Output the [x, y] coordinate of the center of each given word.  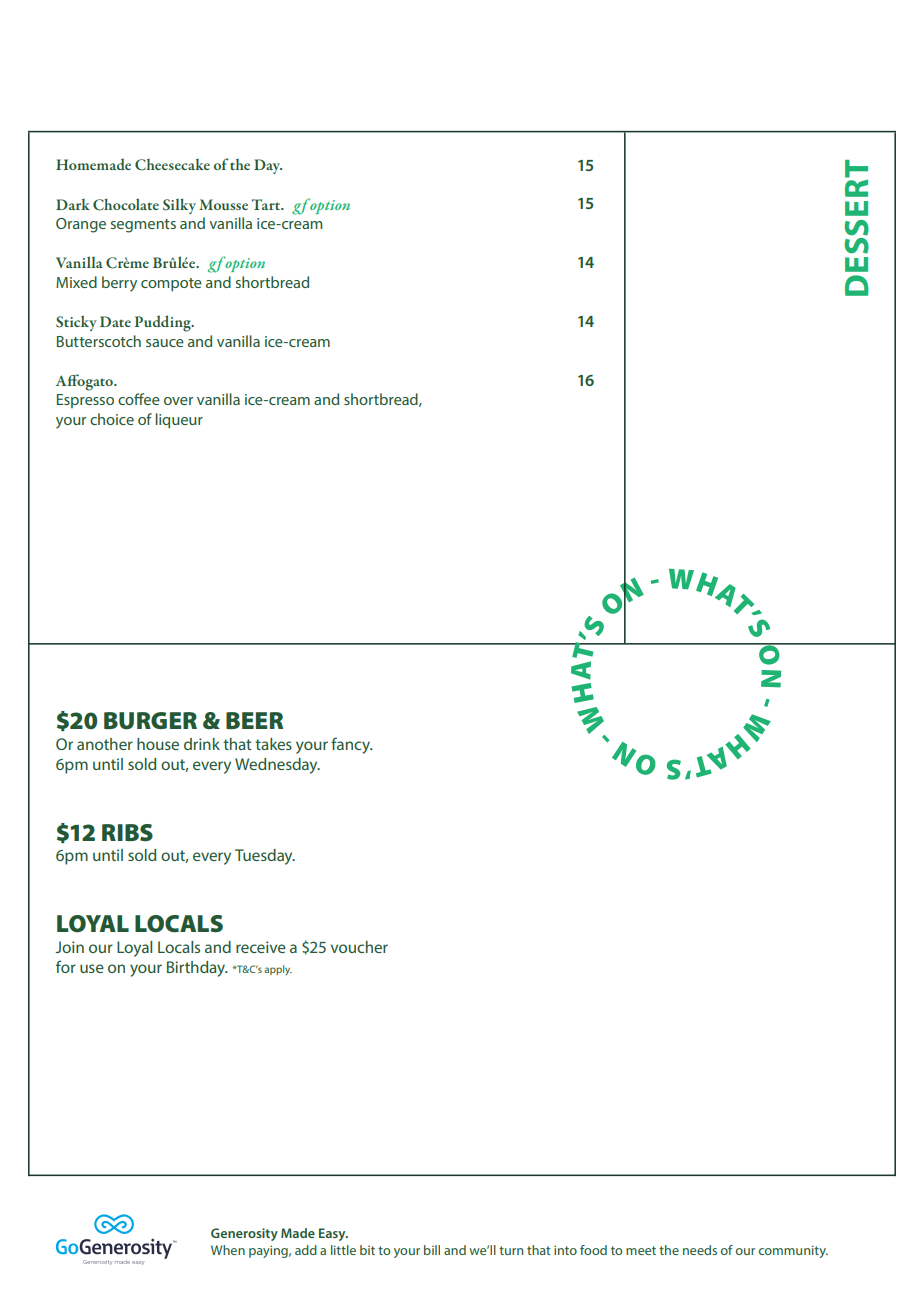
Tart [267, 204]
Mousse [223, 204]
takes [273, 744]
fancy [352, 745]
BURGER [150, 721]
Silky [179, 206]
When [228, 1250]
